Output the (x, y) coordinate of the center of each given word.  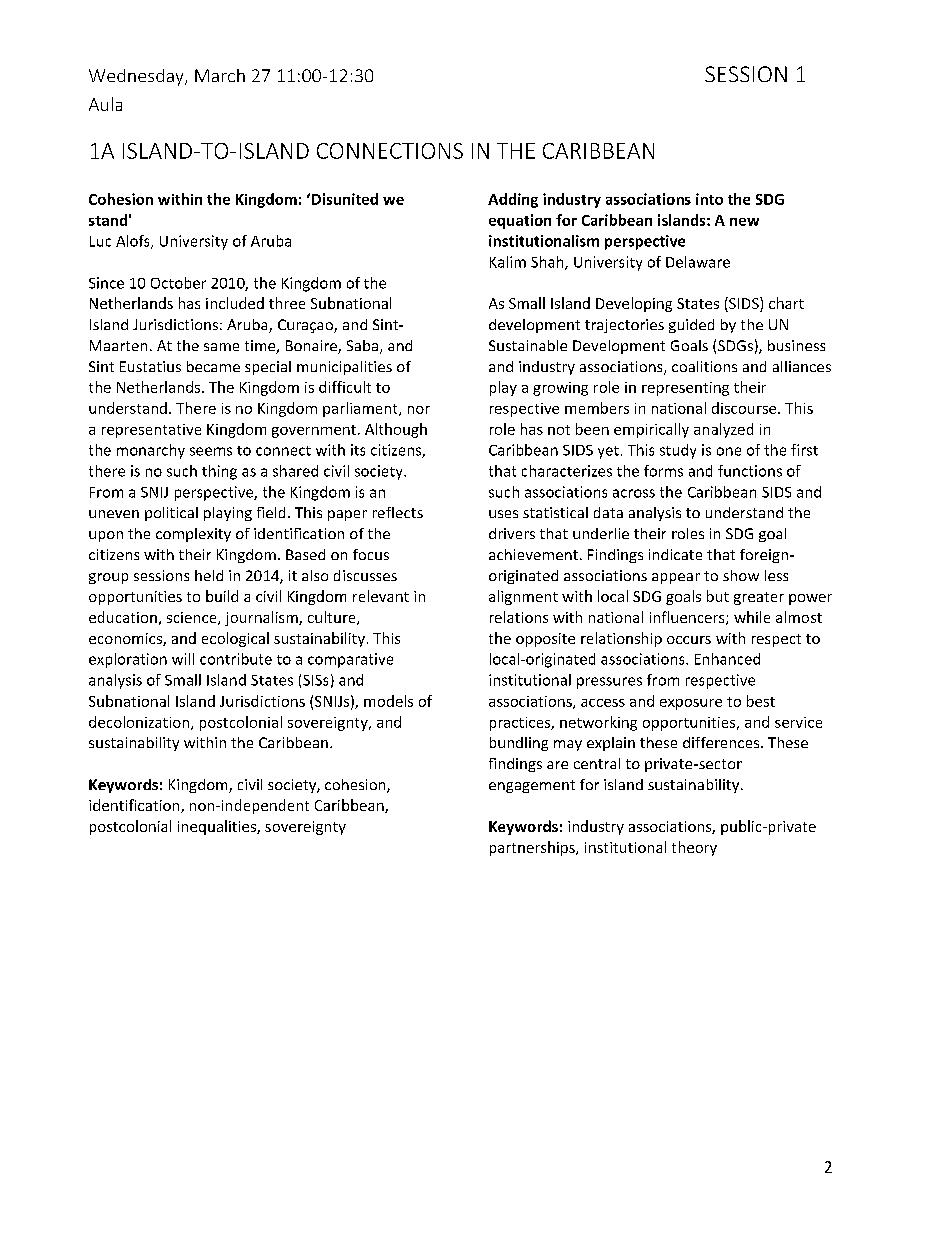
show (741, 575)
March (220, 75)
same (221, 347)
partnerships (533, 848)
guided (691, 326)
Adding (513, 200)
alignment (523, 597)
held (209, 575)
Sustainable (528, 345)
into (709, 199)
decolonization (139, 722)
